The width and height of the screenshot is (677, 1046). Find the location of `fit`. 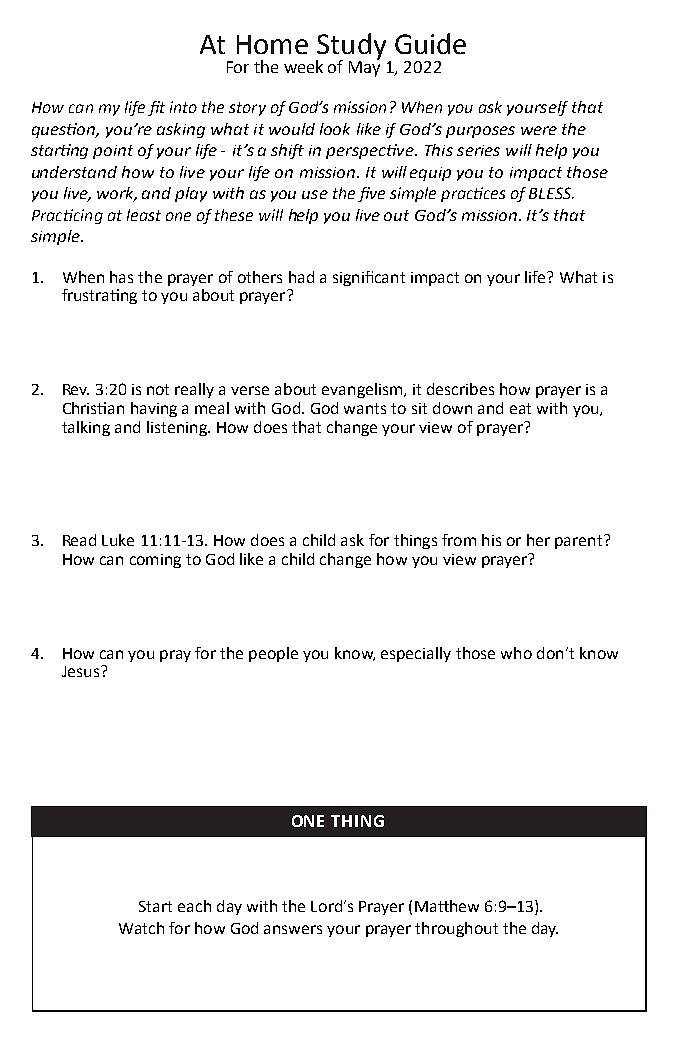

fit is located at coordinates (156, 108).
